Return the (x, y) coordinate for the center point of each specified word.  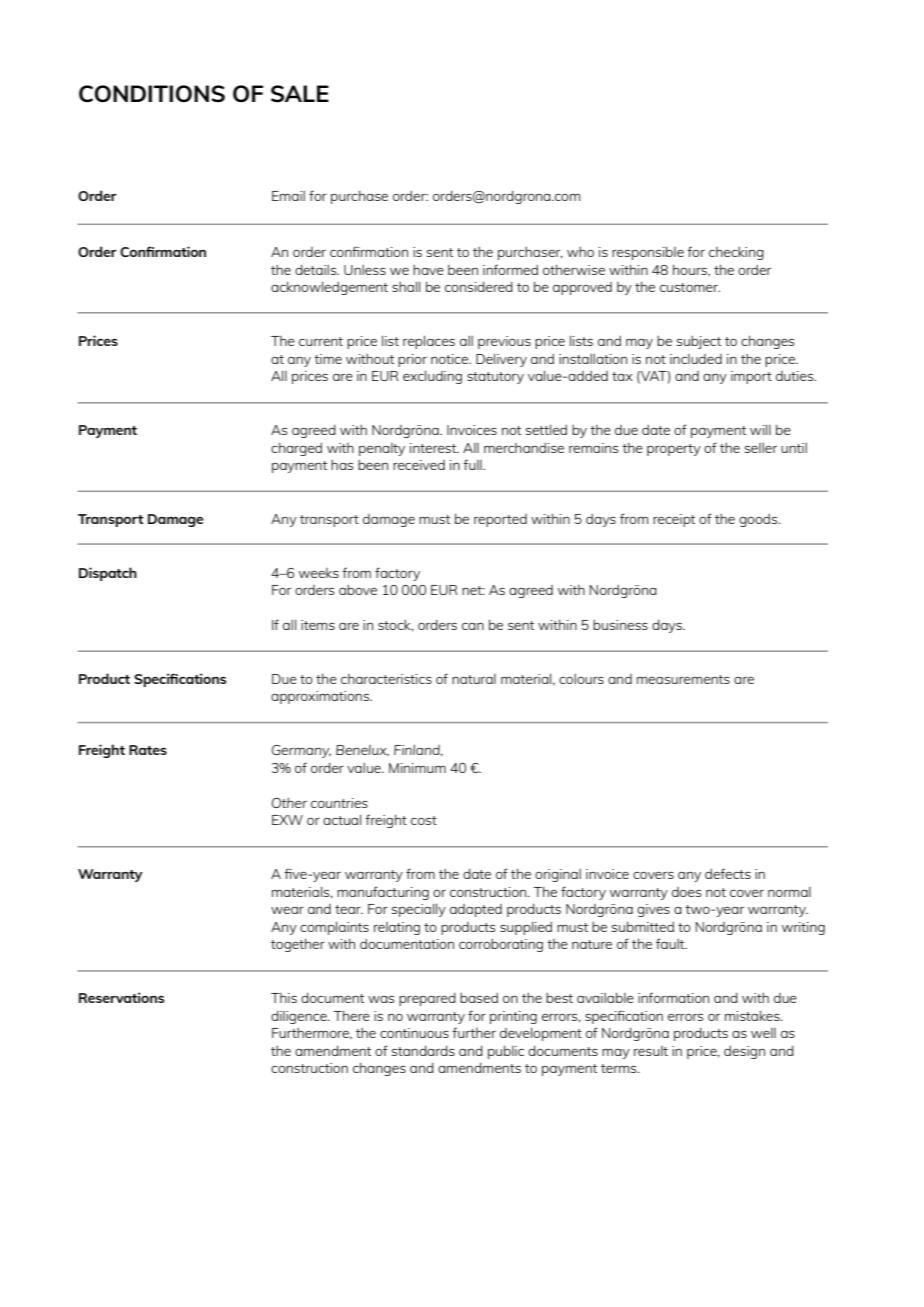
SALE (300, 94)
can (473, 626)
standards (423, 1050)
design (744, 1052)
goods (759, 520)
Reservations (121, 997)
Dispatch (108, 574)
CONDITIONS (152, 94)
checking (736, 253)
